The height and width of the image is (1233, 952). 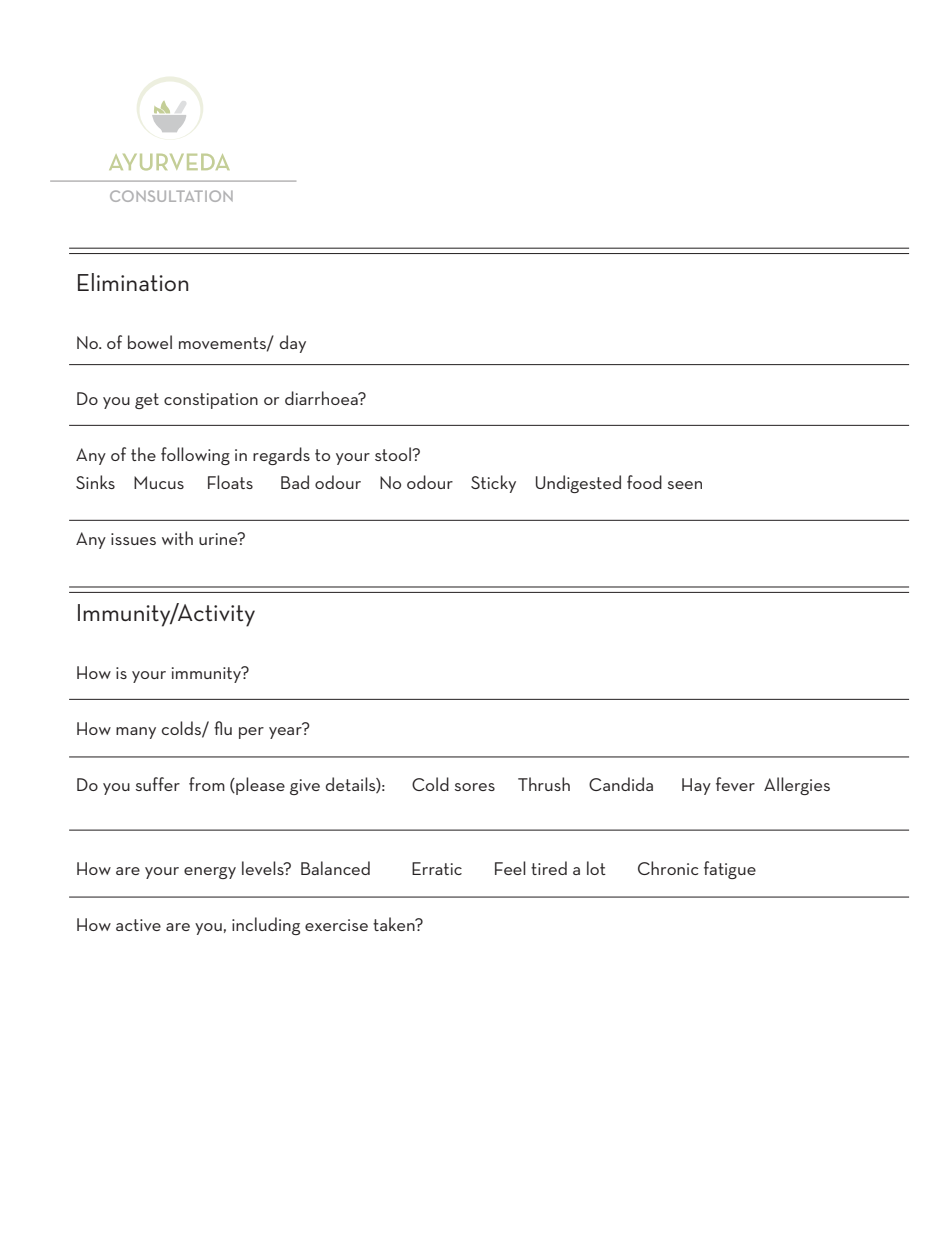 I want to click on sores, so click(x=475, y=787).
